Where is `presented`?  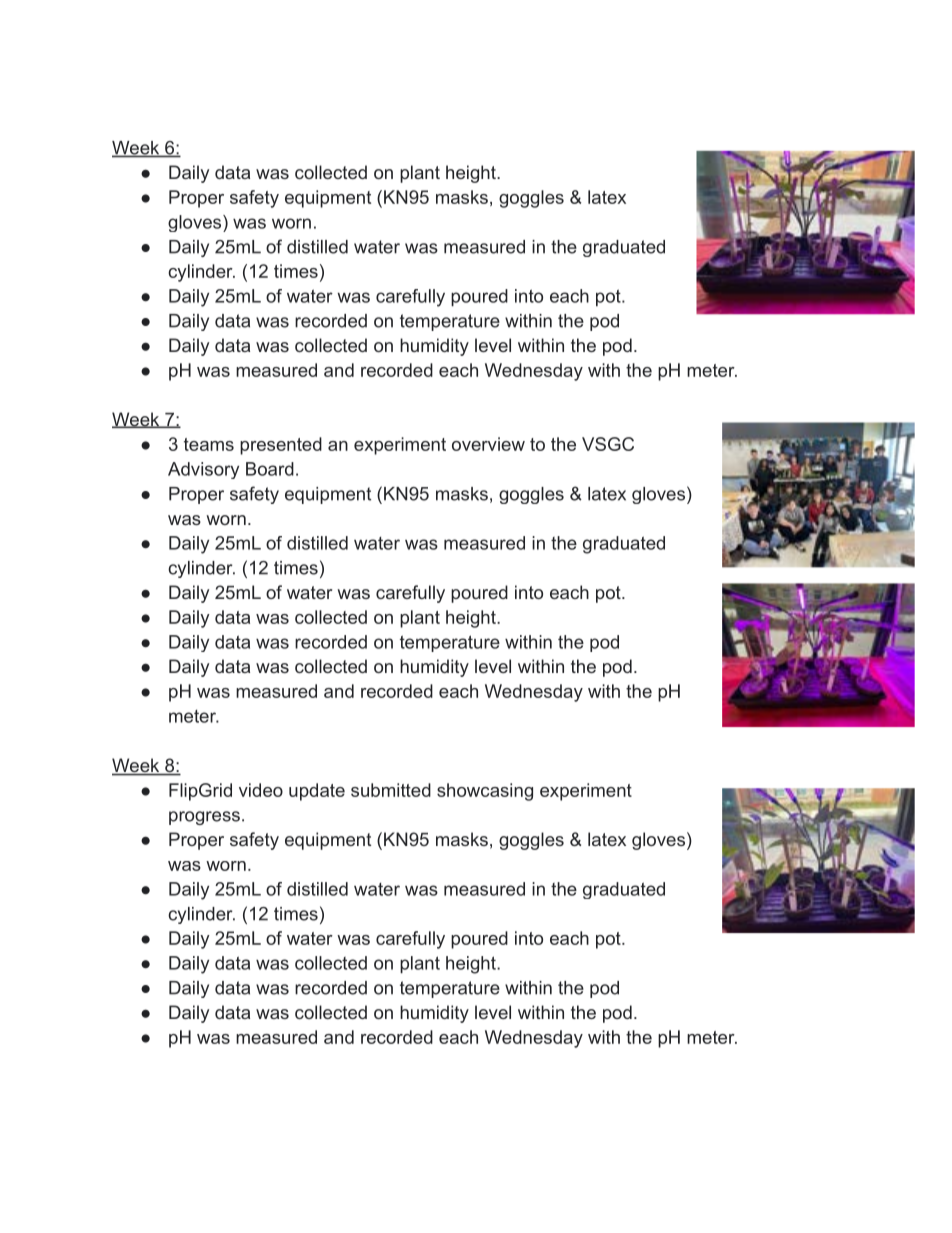
presented is located at coordinates (281, 446).
